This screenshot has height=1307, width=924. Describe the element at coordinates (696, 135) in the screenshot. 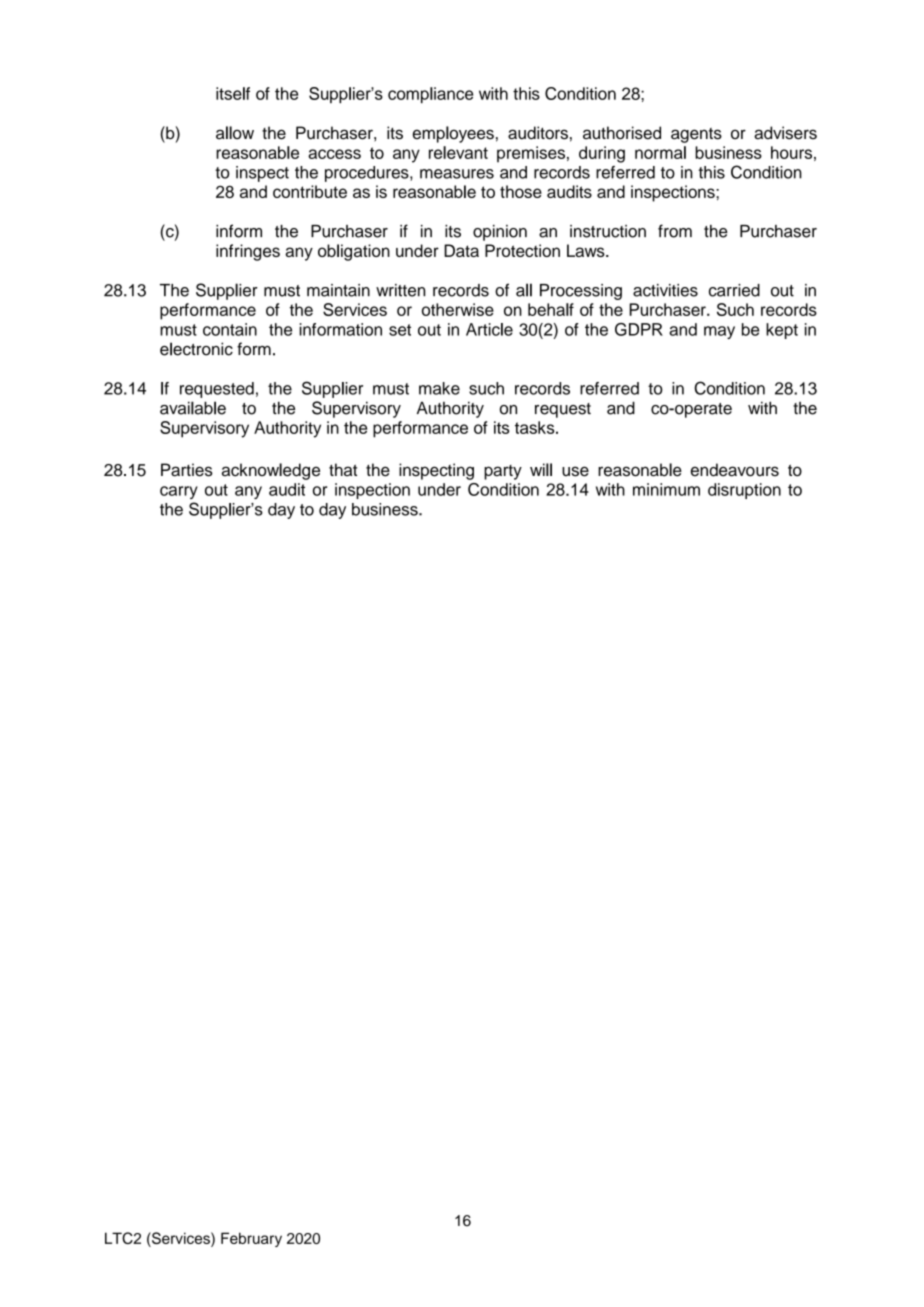

I see `agents` at that location.
